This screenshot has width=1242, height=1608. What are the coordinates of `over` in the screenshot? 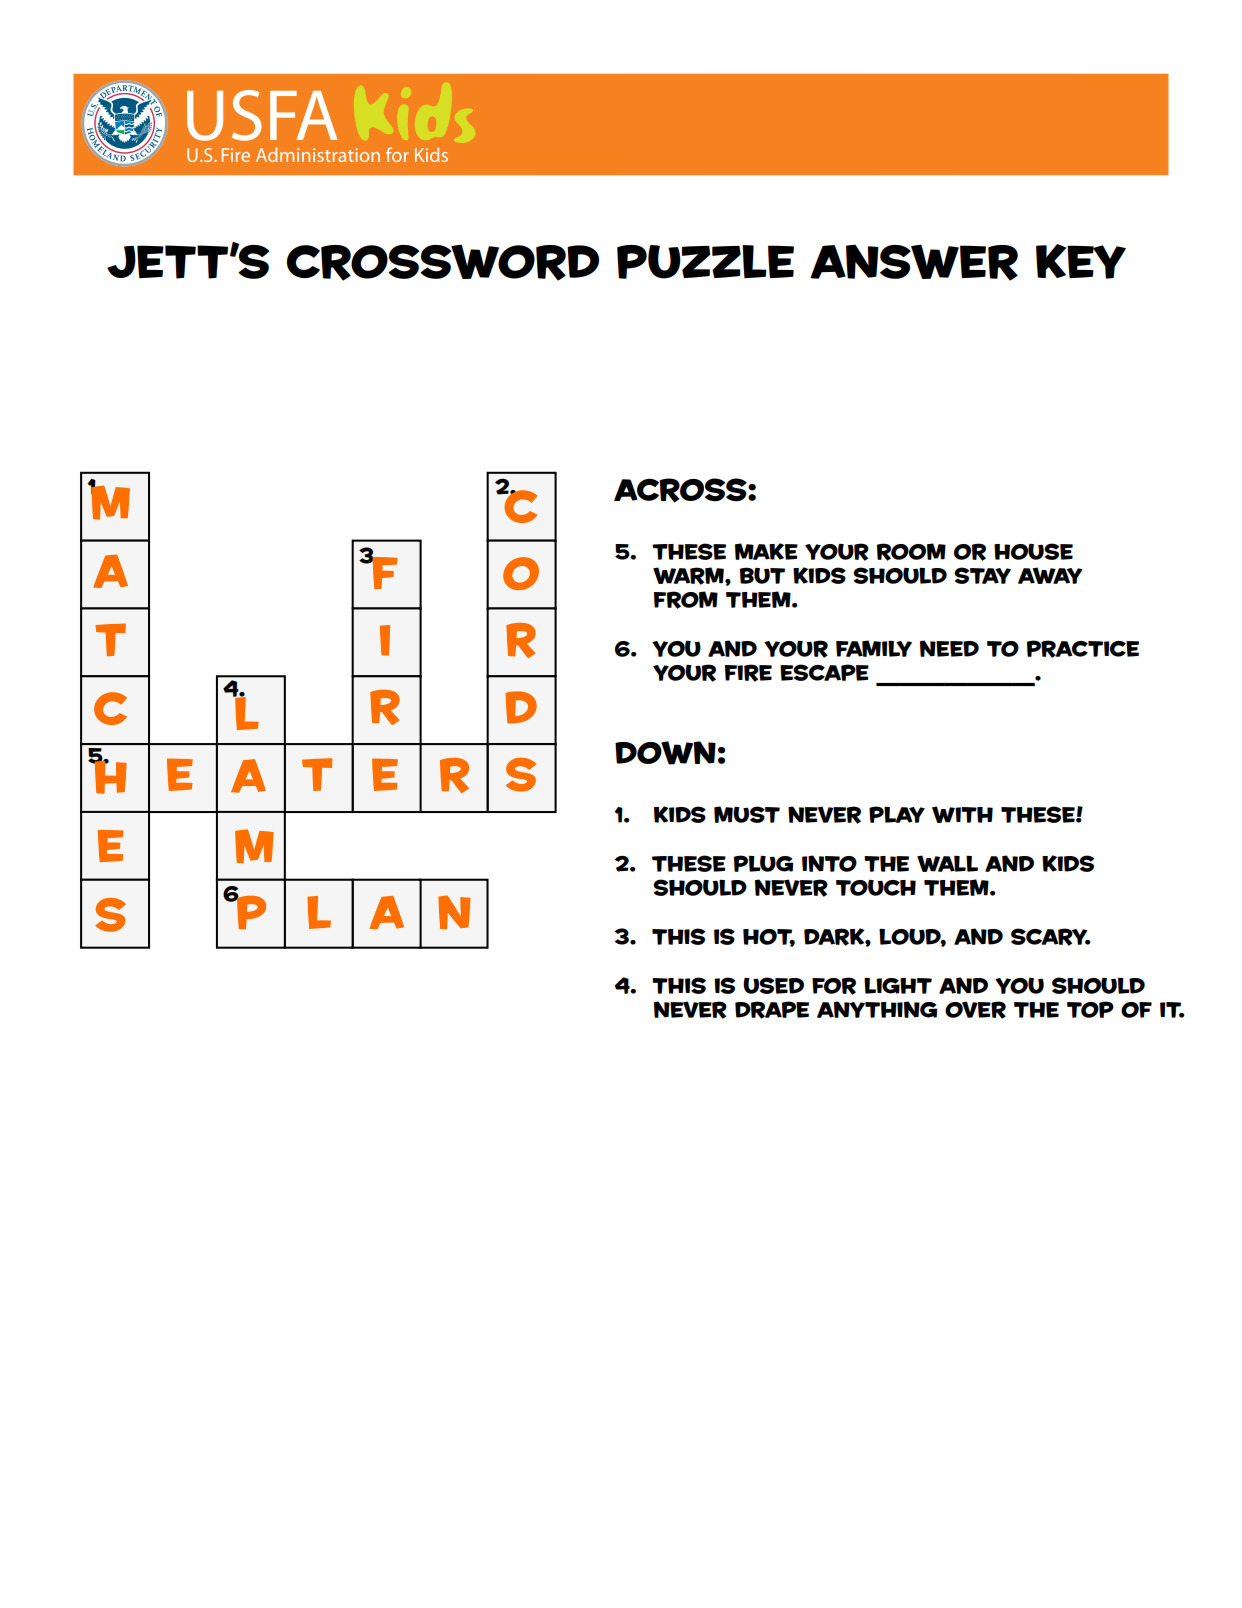 It's located at (975, 1010).
